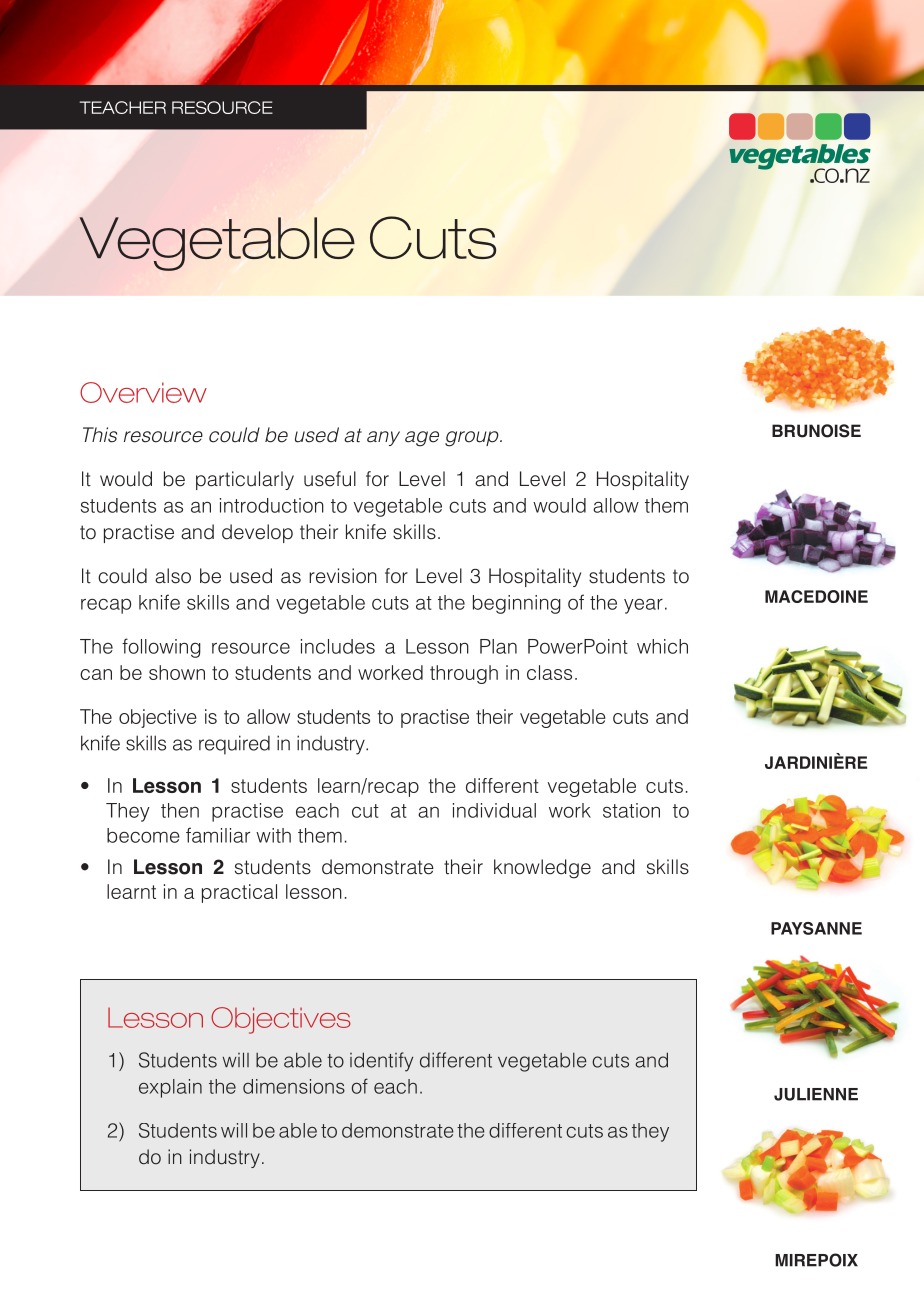 Image resolution: width=924 pixels, height=1308 pixels. What do you see at coordinates (239, 893) in the screenshot?
I see `practical` at bounding box center [239, 893].
